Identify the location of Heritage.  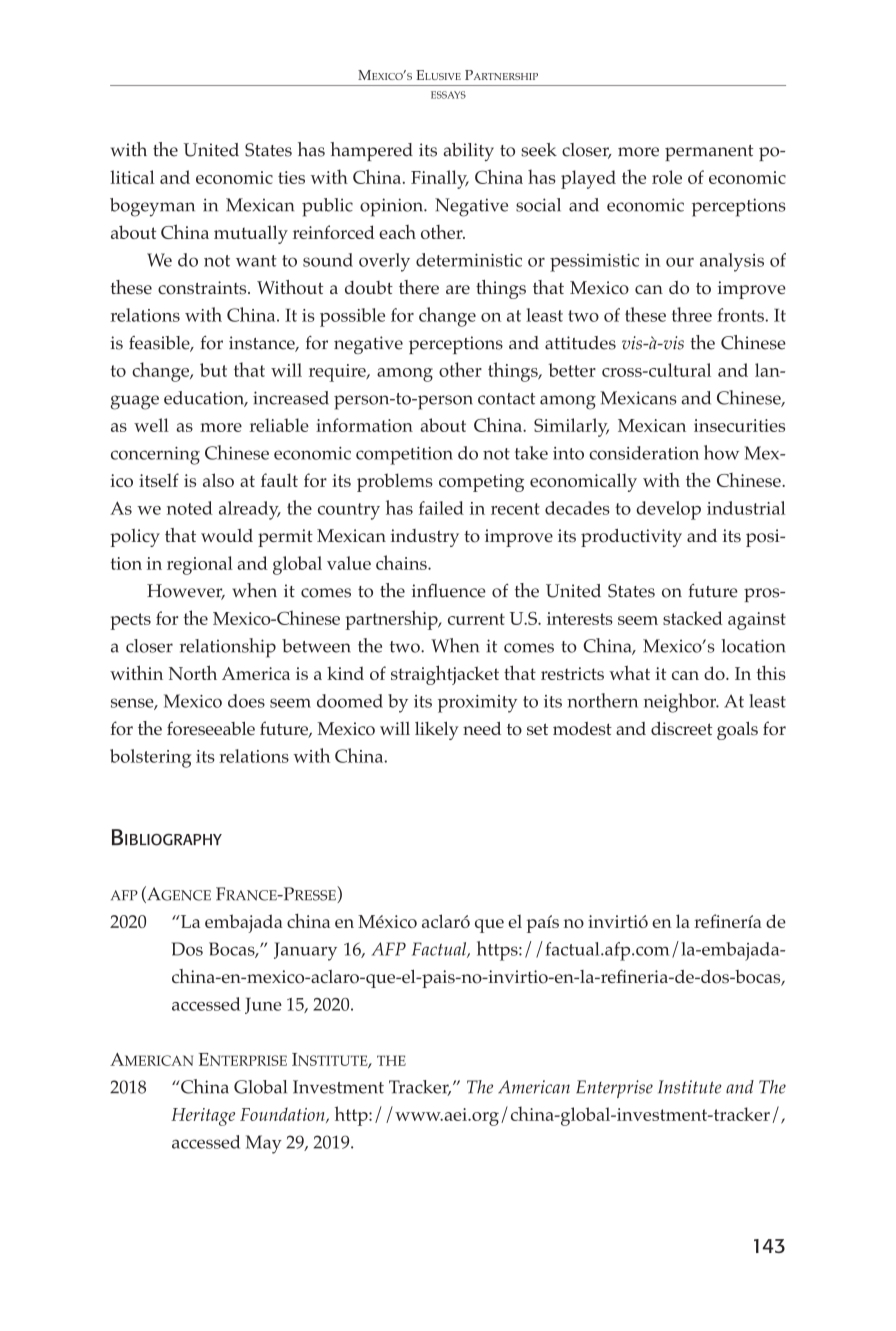
(203, 1117).
